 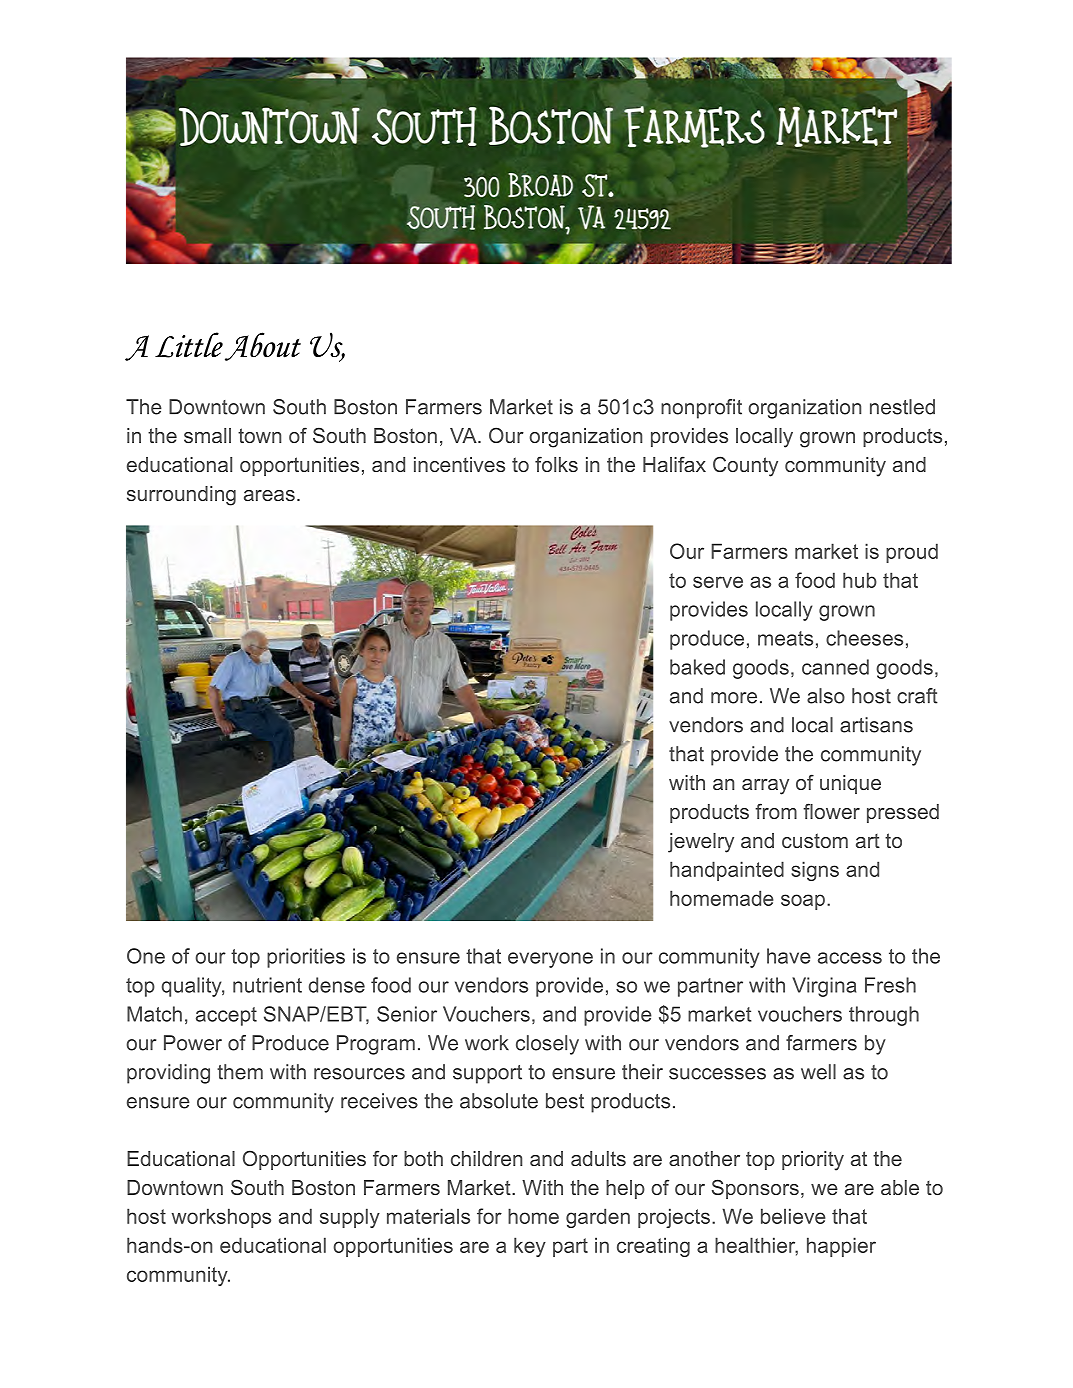 What do you see at coordinates (350, 1218) in the screenshot?
I see `supply` at bounding box center [350, 1218].
